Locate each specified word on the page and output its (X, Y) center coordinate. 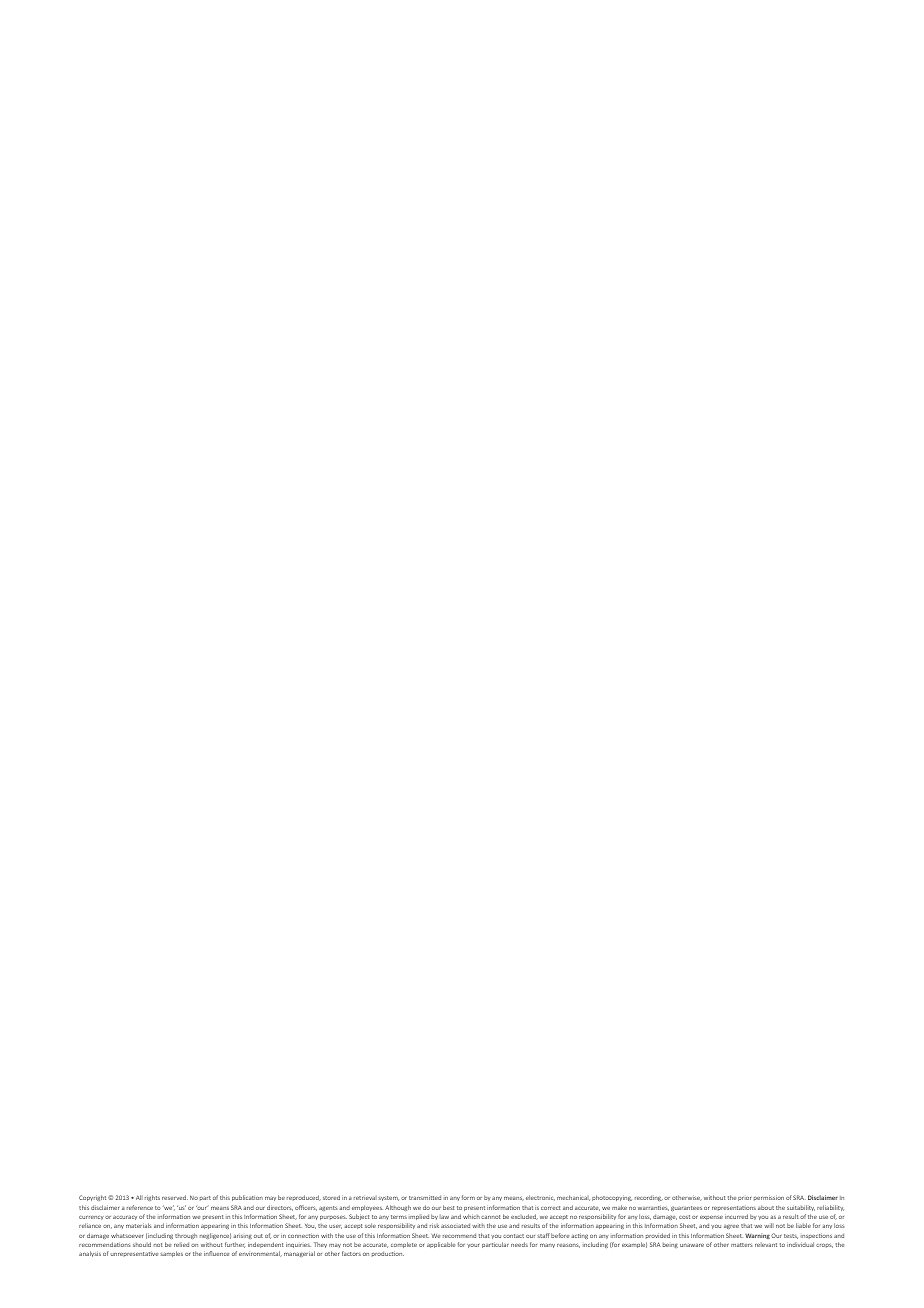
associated (455, 1225)
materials (139, 1225)
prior (744, 1199)
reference (140, 1207)
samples (171, 1254)
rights (152, 1198)
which (471, 1216)
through (186, 1236)
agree (731, 1226)
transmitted (425, 1197)
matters (742, 1245)
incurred (736, 1216)
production (388, 1254)
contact (513, 1236)
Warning (757, 1236)
